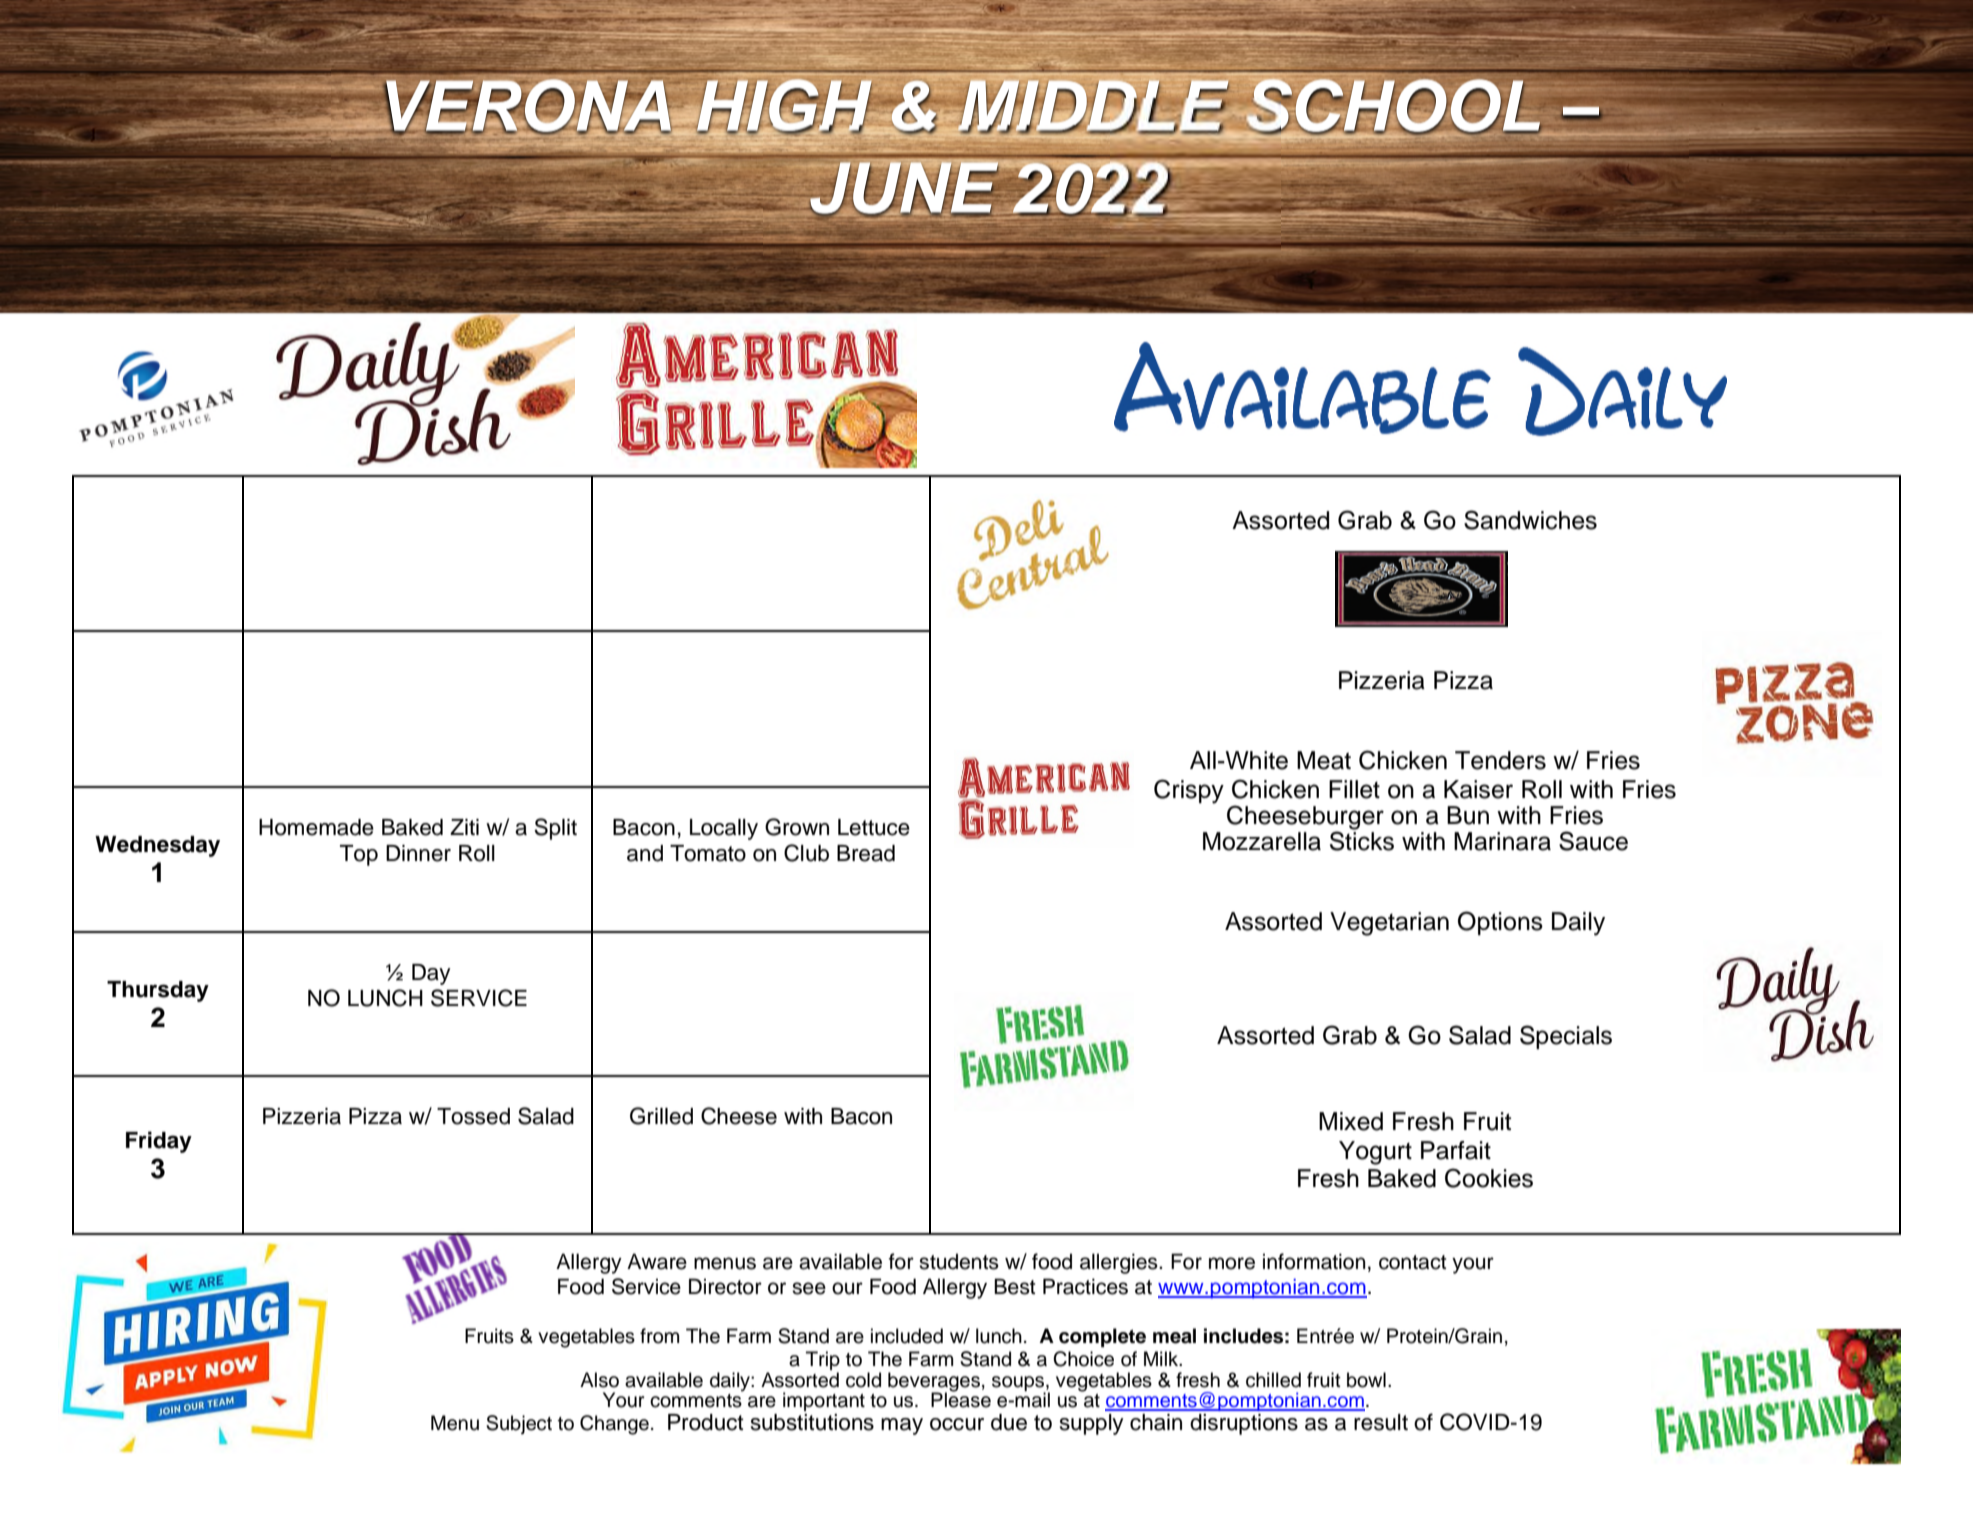  I want to click on Subject, so click(519, 1424).
